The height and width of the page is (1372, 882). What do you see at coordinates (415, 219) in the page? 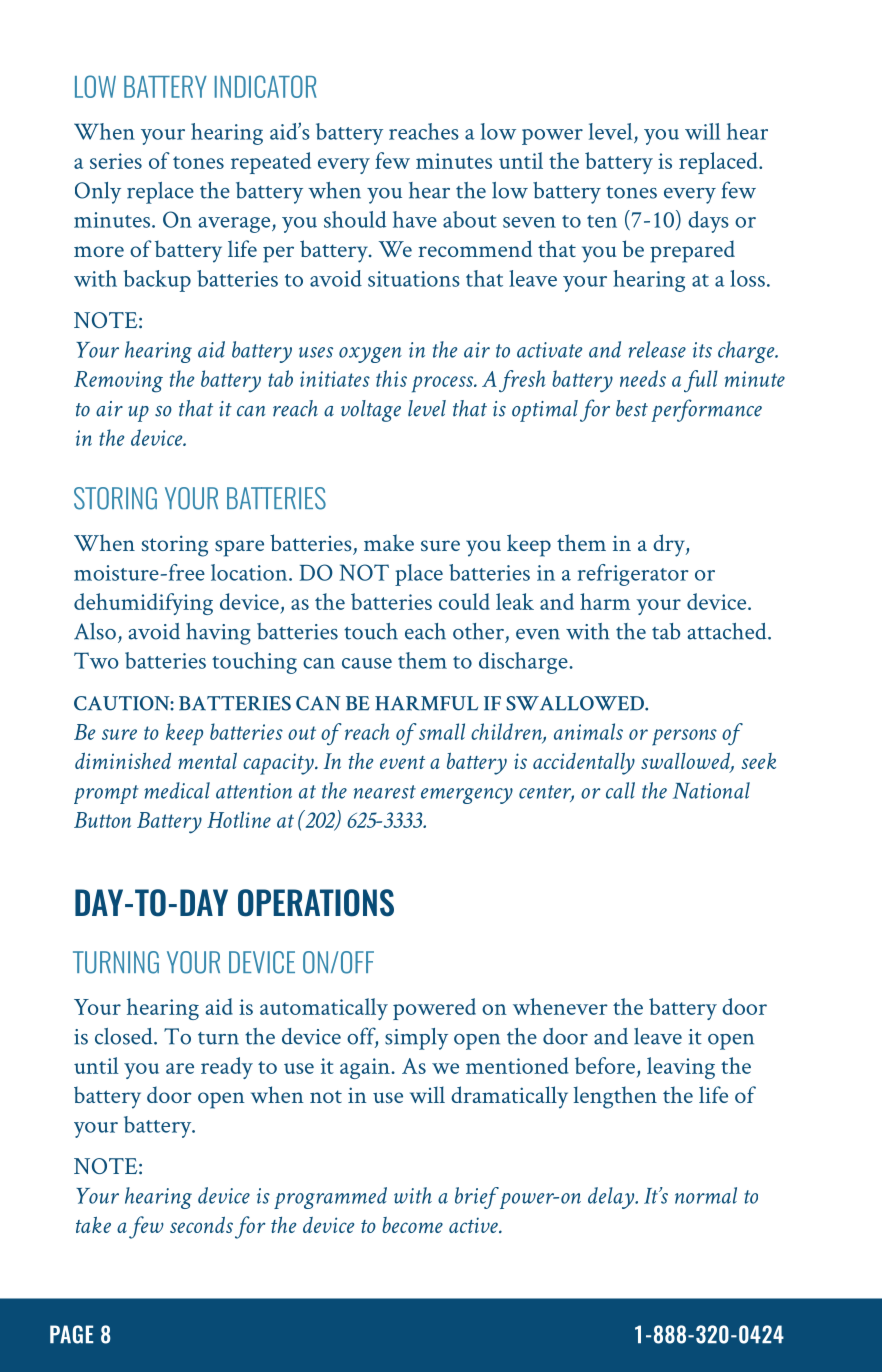
I see `have` at bounding box center [415, 219].
